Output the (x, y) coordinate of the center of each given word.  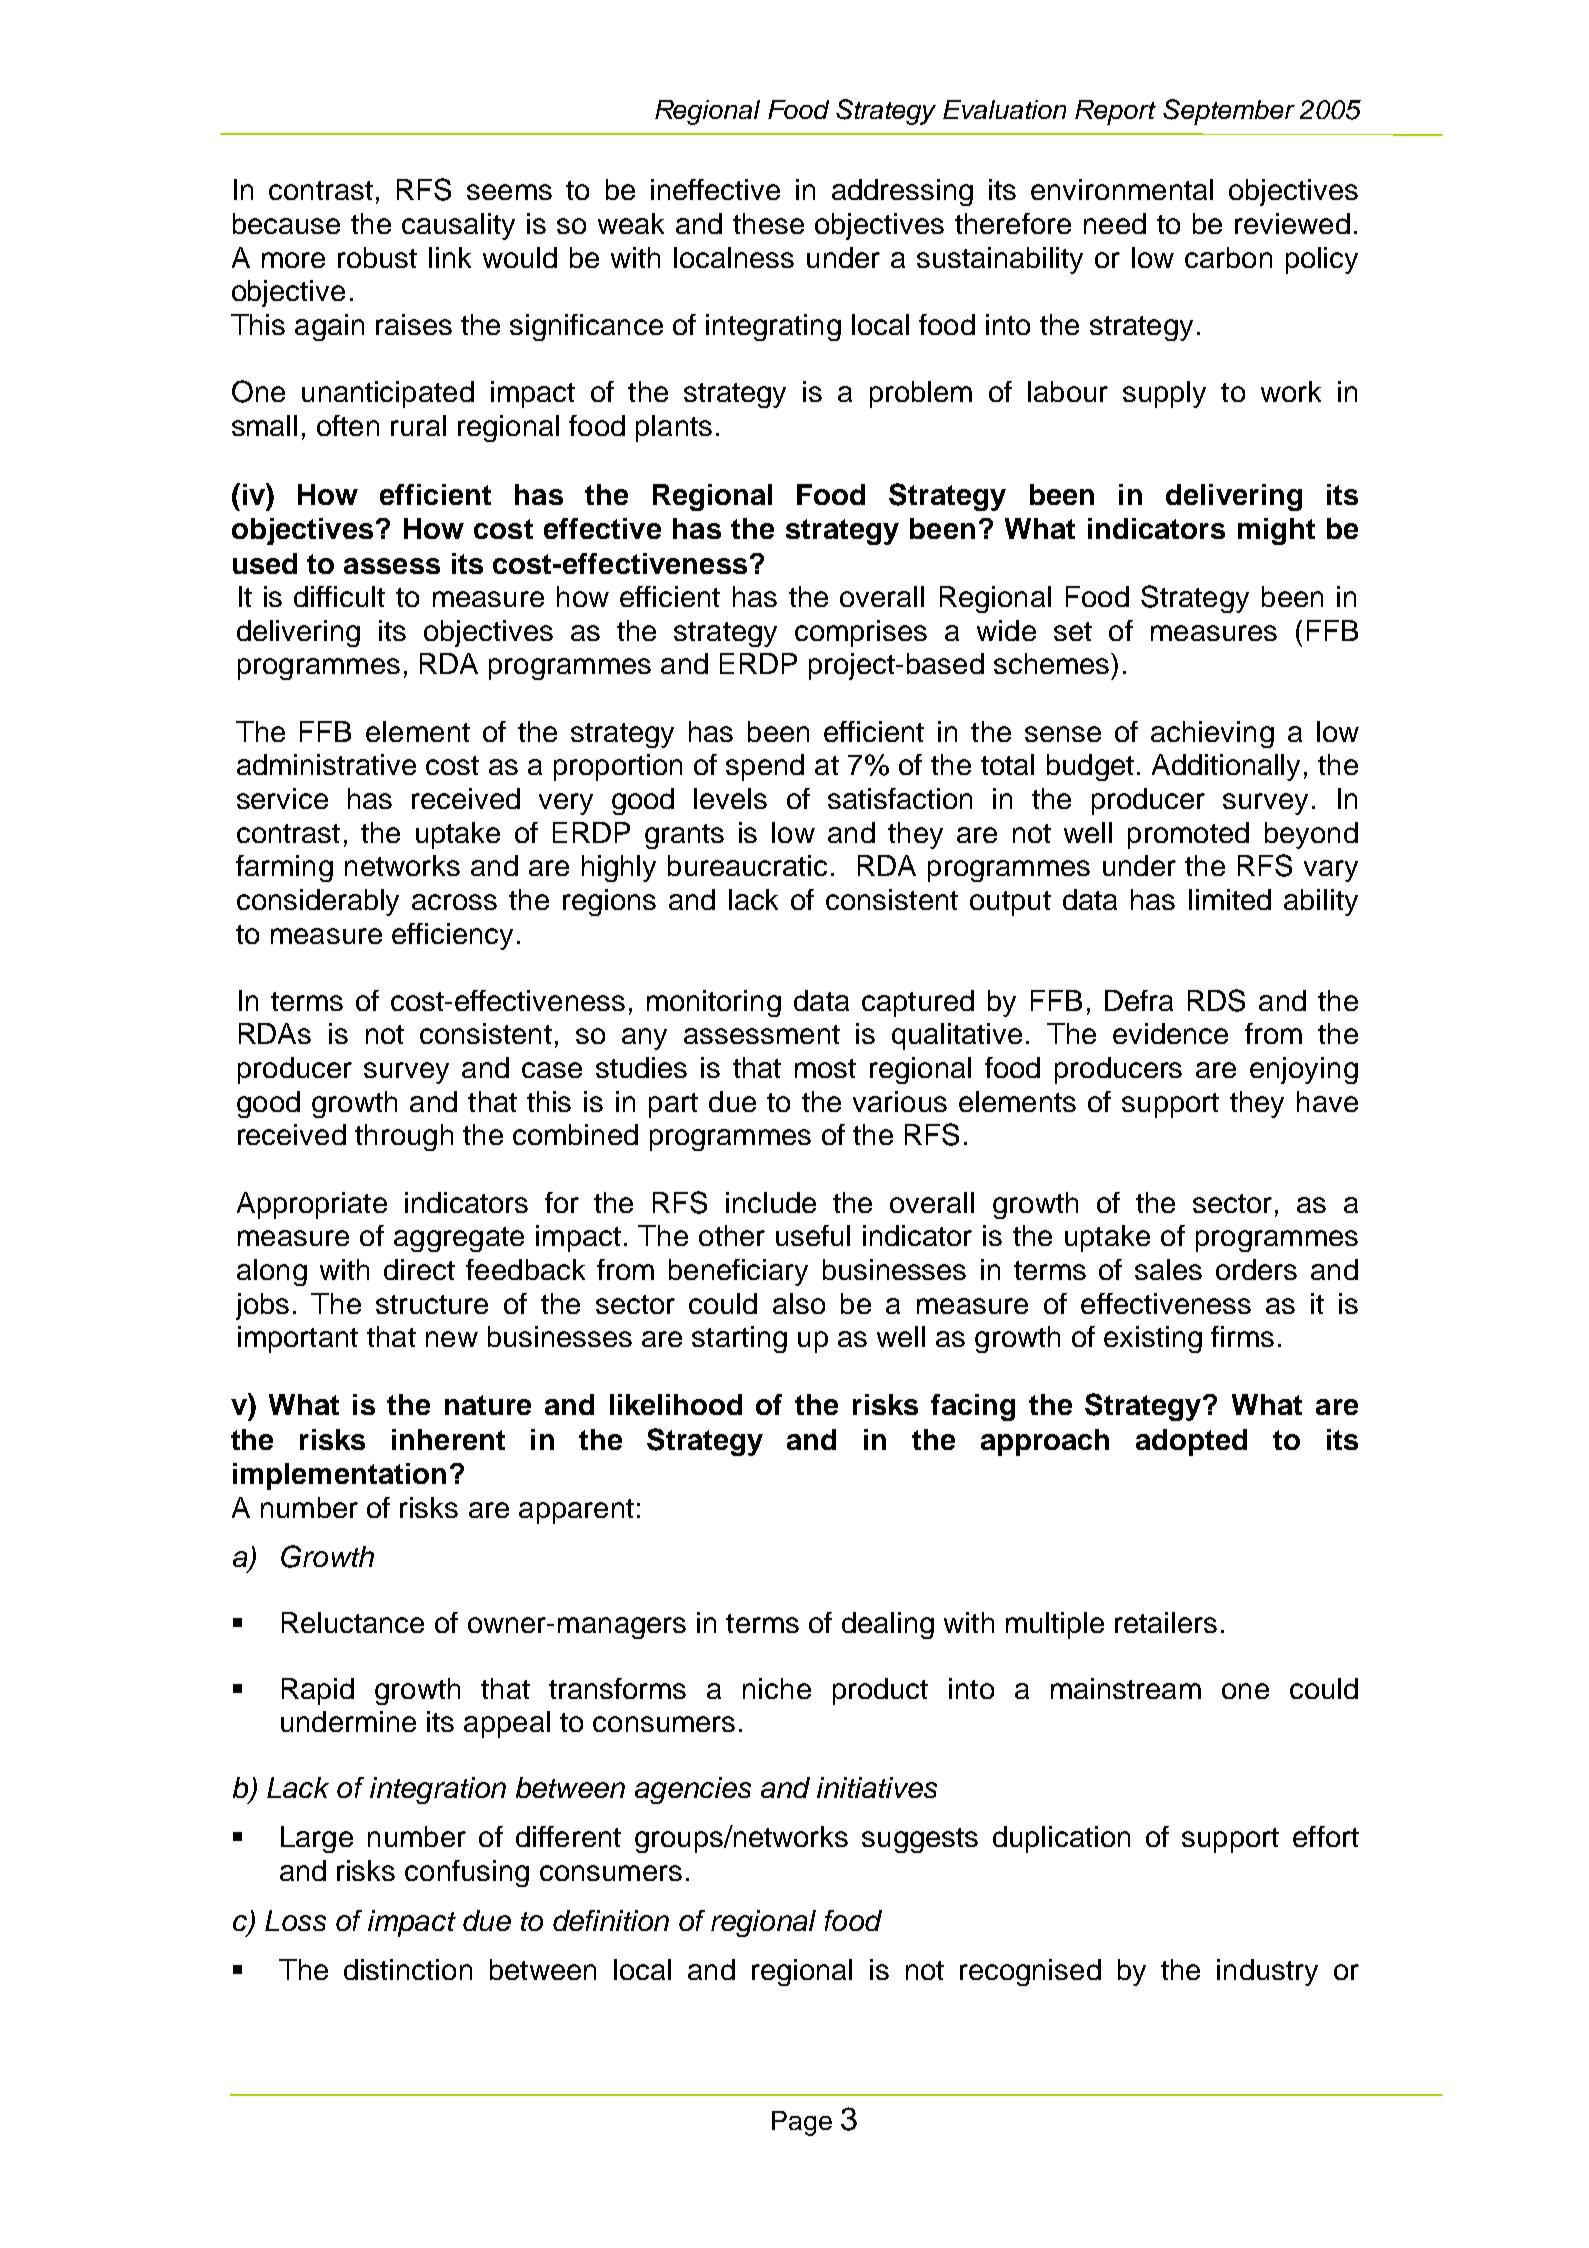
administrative (326, 764)
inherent (448, 1439)
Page (802, 2123)
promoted (1188, 835)
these (768, 223)
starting (739, 1339)
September (1229, 112)
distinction (408, 1969)
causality (458, 226)
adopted (1191, 1442)
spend (765, 767)
